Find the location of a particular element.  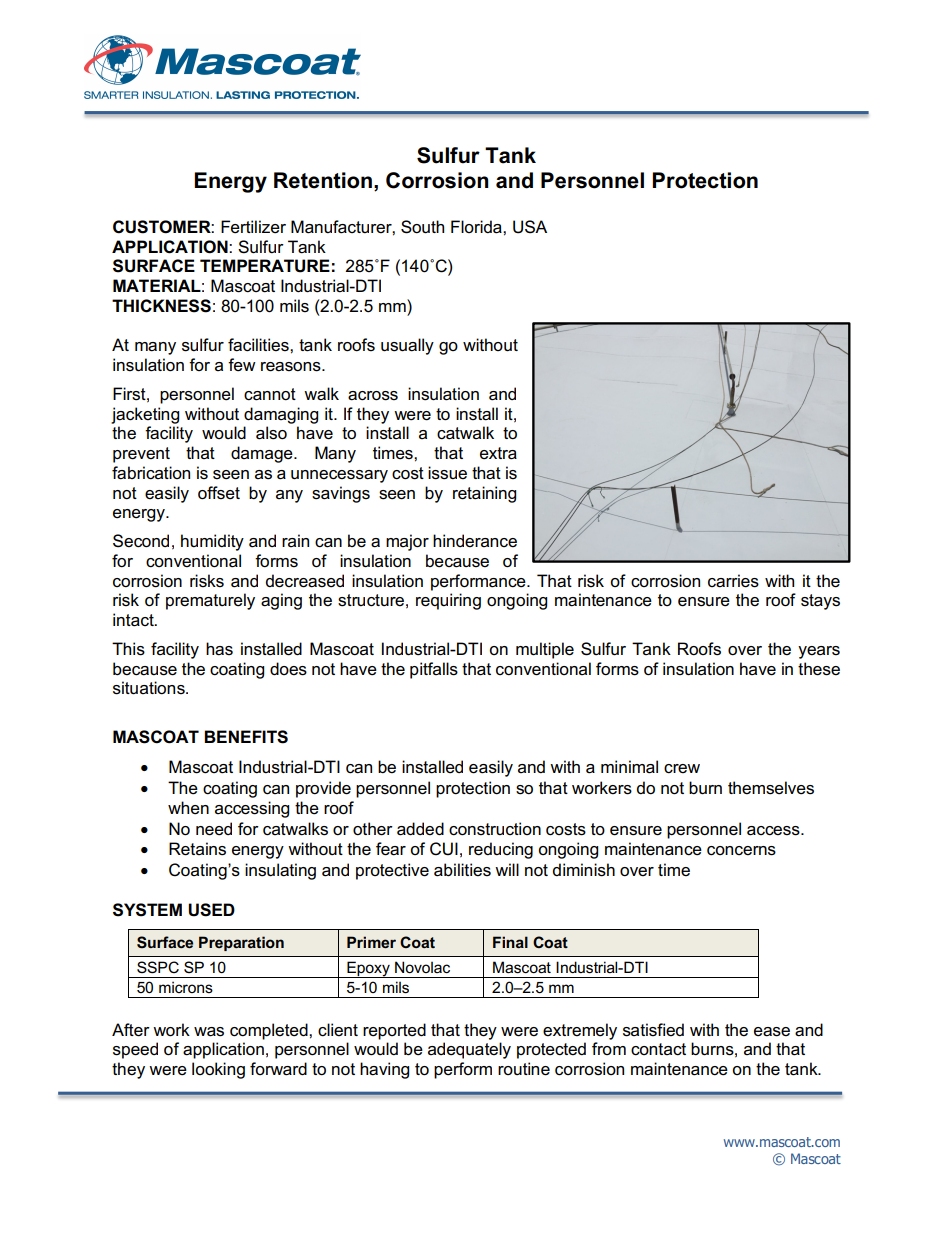

adequately is located at coordinates (469, 1050).
